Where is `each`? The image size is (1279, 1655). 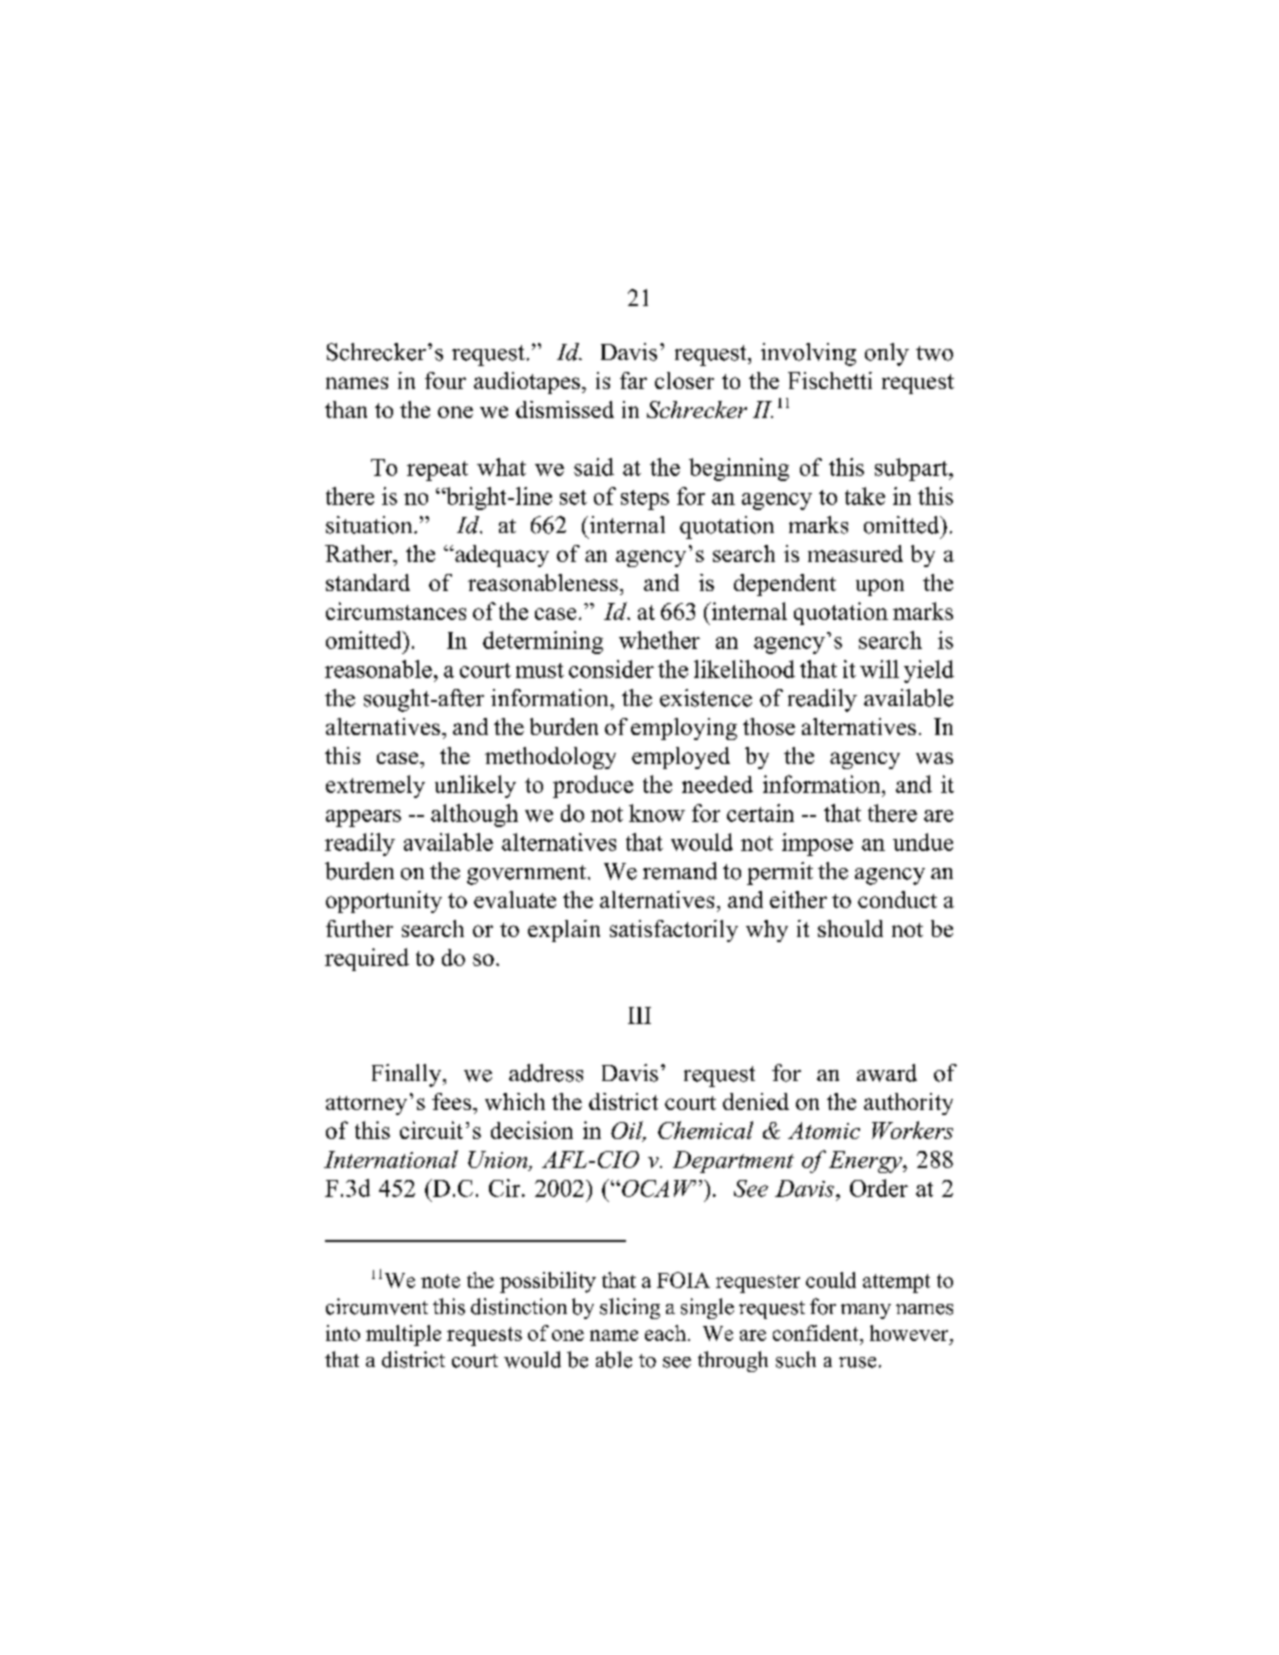
each is located at coordinates (665, 1333).
